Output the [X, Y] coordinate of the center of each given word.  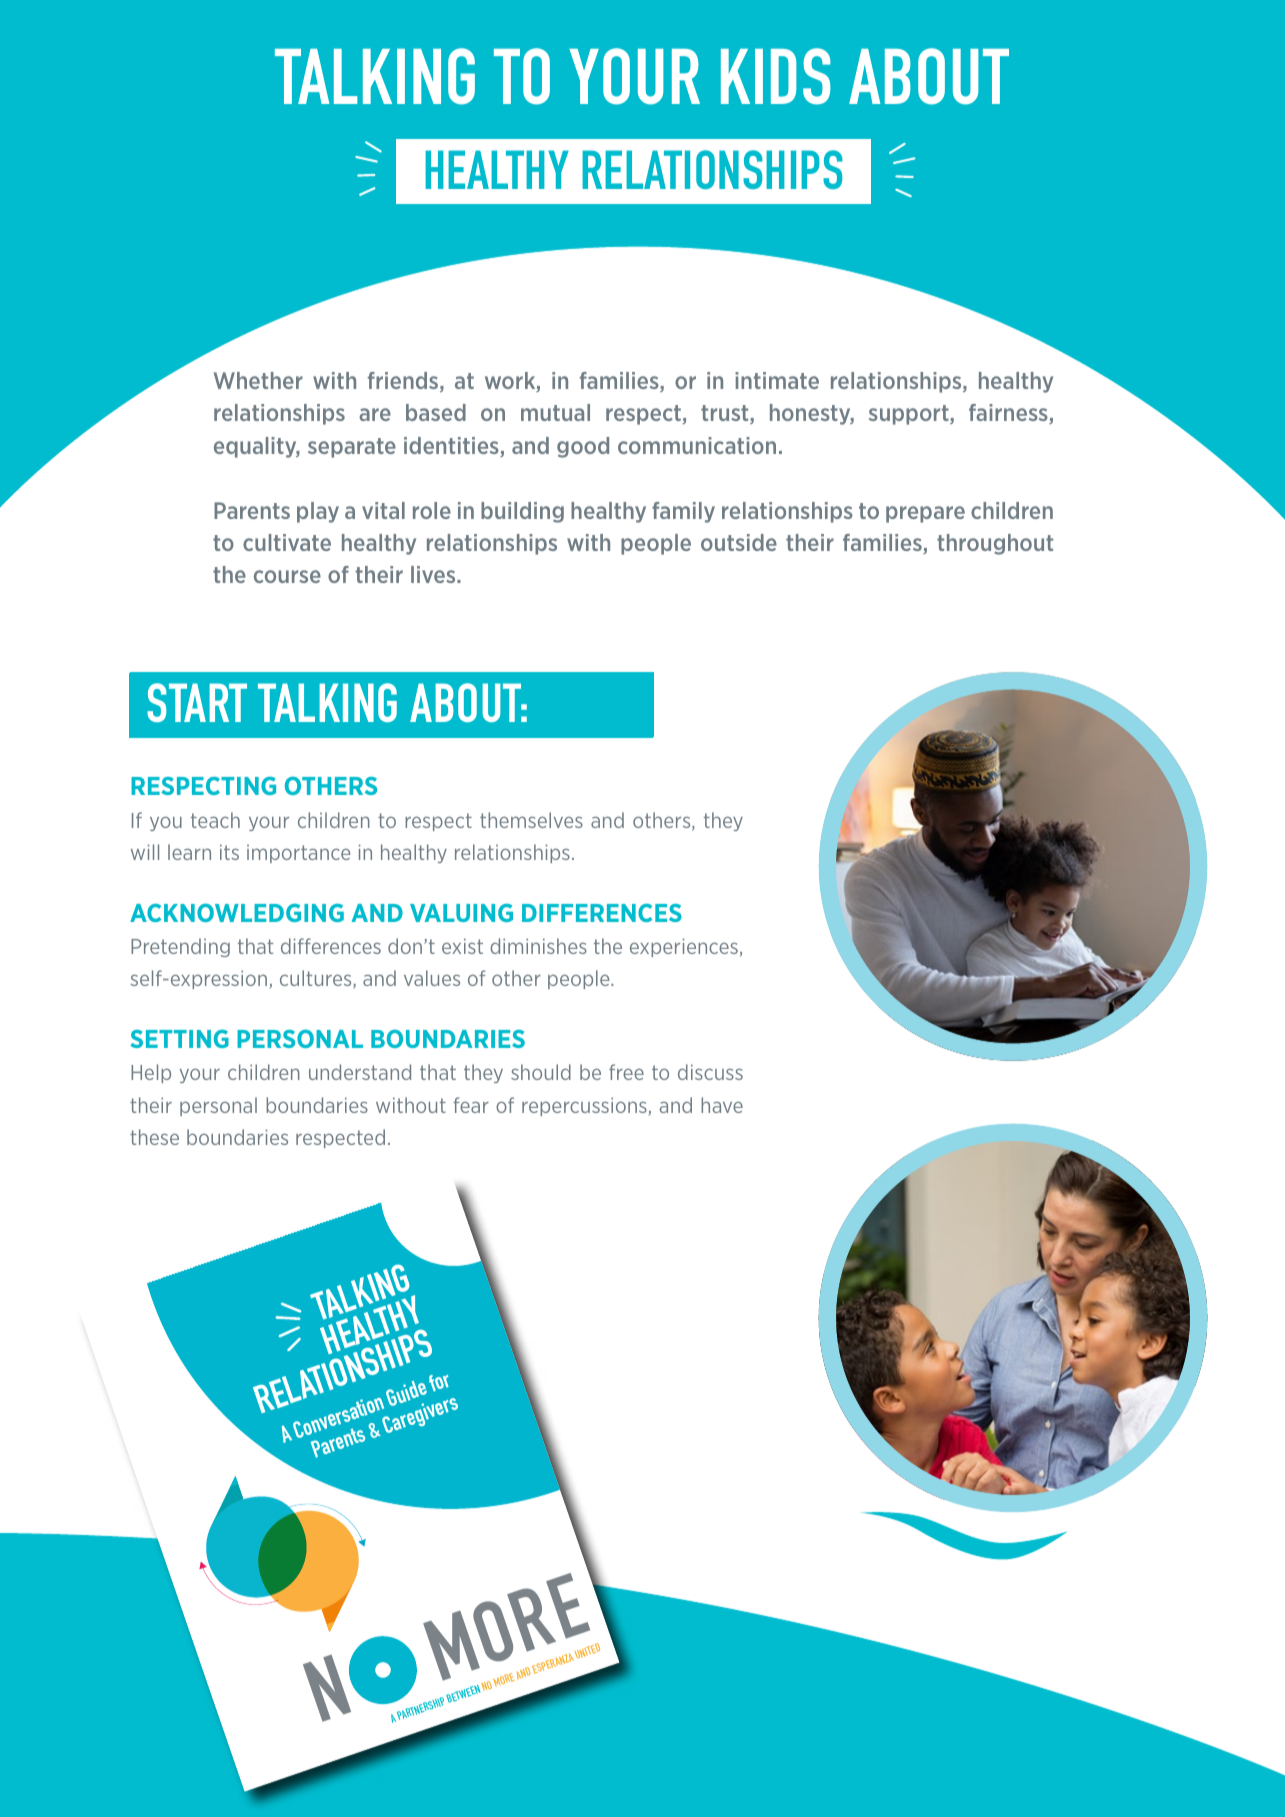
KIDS [775, 76]
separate [352, 448]
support [910, 415]
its [229, 852]
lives [434, 574]
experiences [684, 947]
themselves [531, 820]
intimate [777, 380]
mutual [555, 412]
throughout [995, 544]
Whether [258, 380]
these [154, 1137]
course [287, 576]
